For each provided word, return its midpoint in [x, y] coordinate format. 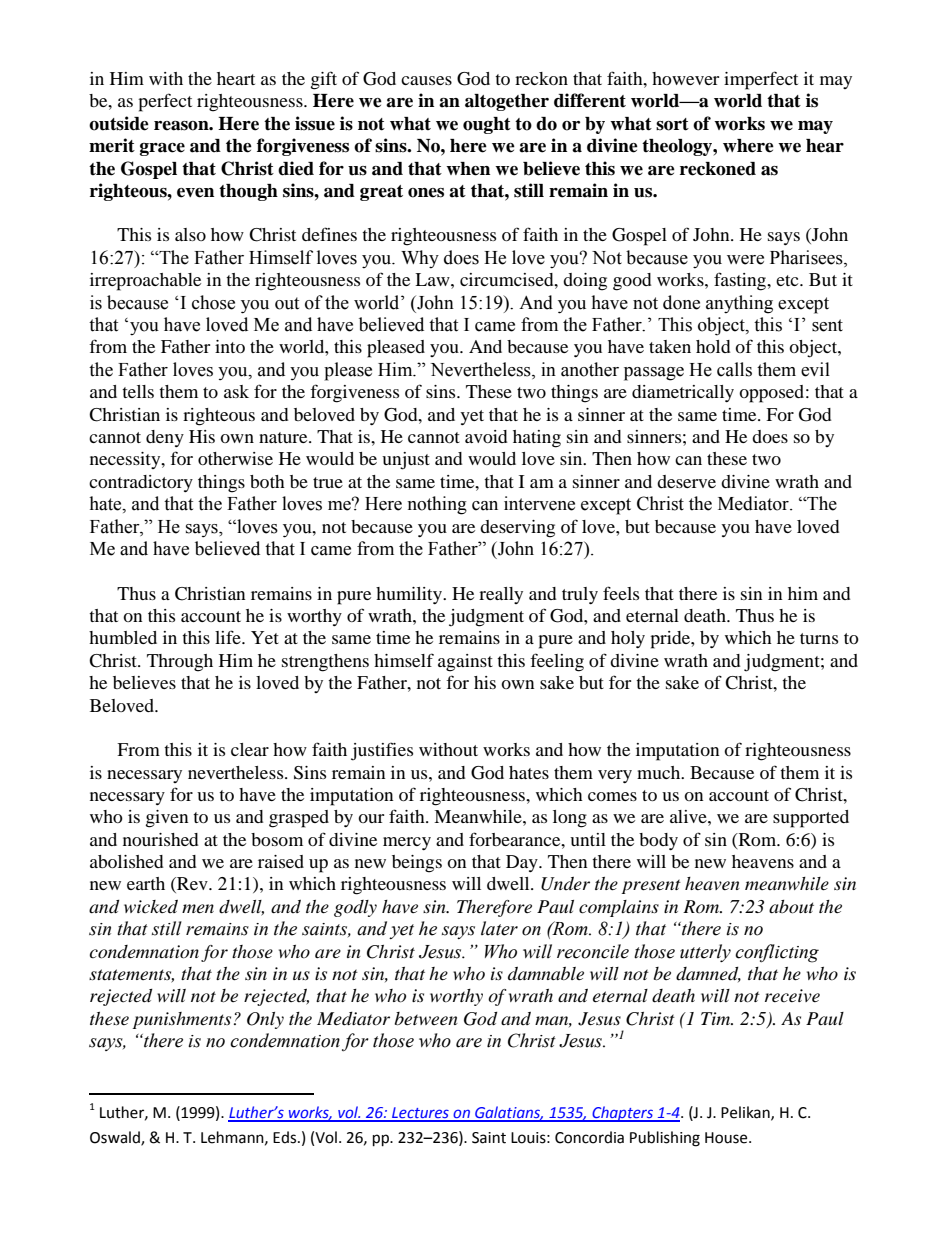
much [660, 772]
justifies [382, 751]
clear [250, 749]
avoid [486, 436]
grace [162, 149]
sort [672, 124]
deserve [686, 481]
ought [487, 125]
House [727, 1138]
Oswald [116, 1138]
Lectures [420, 1114]
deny [165, 438]
